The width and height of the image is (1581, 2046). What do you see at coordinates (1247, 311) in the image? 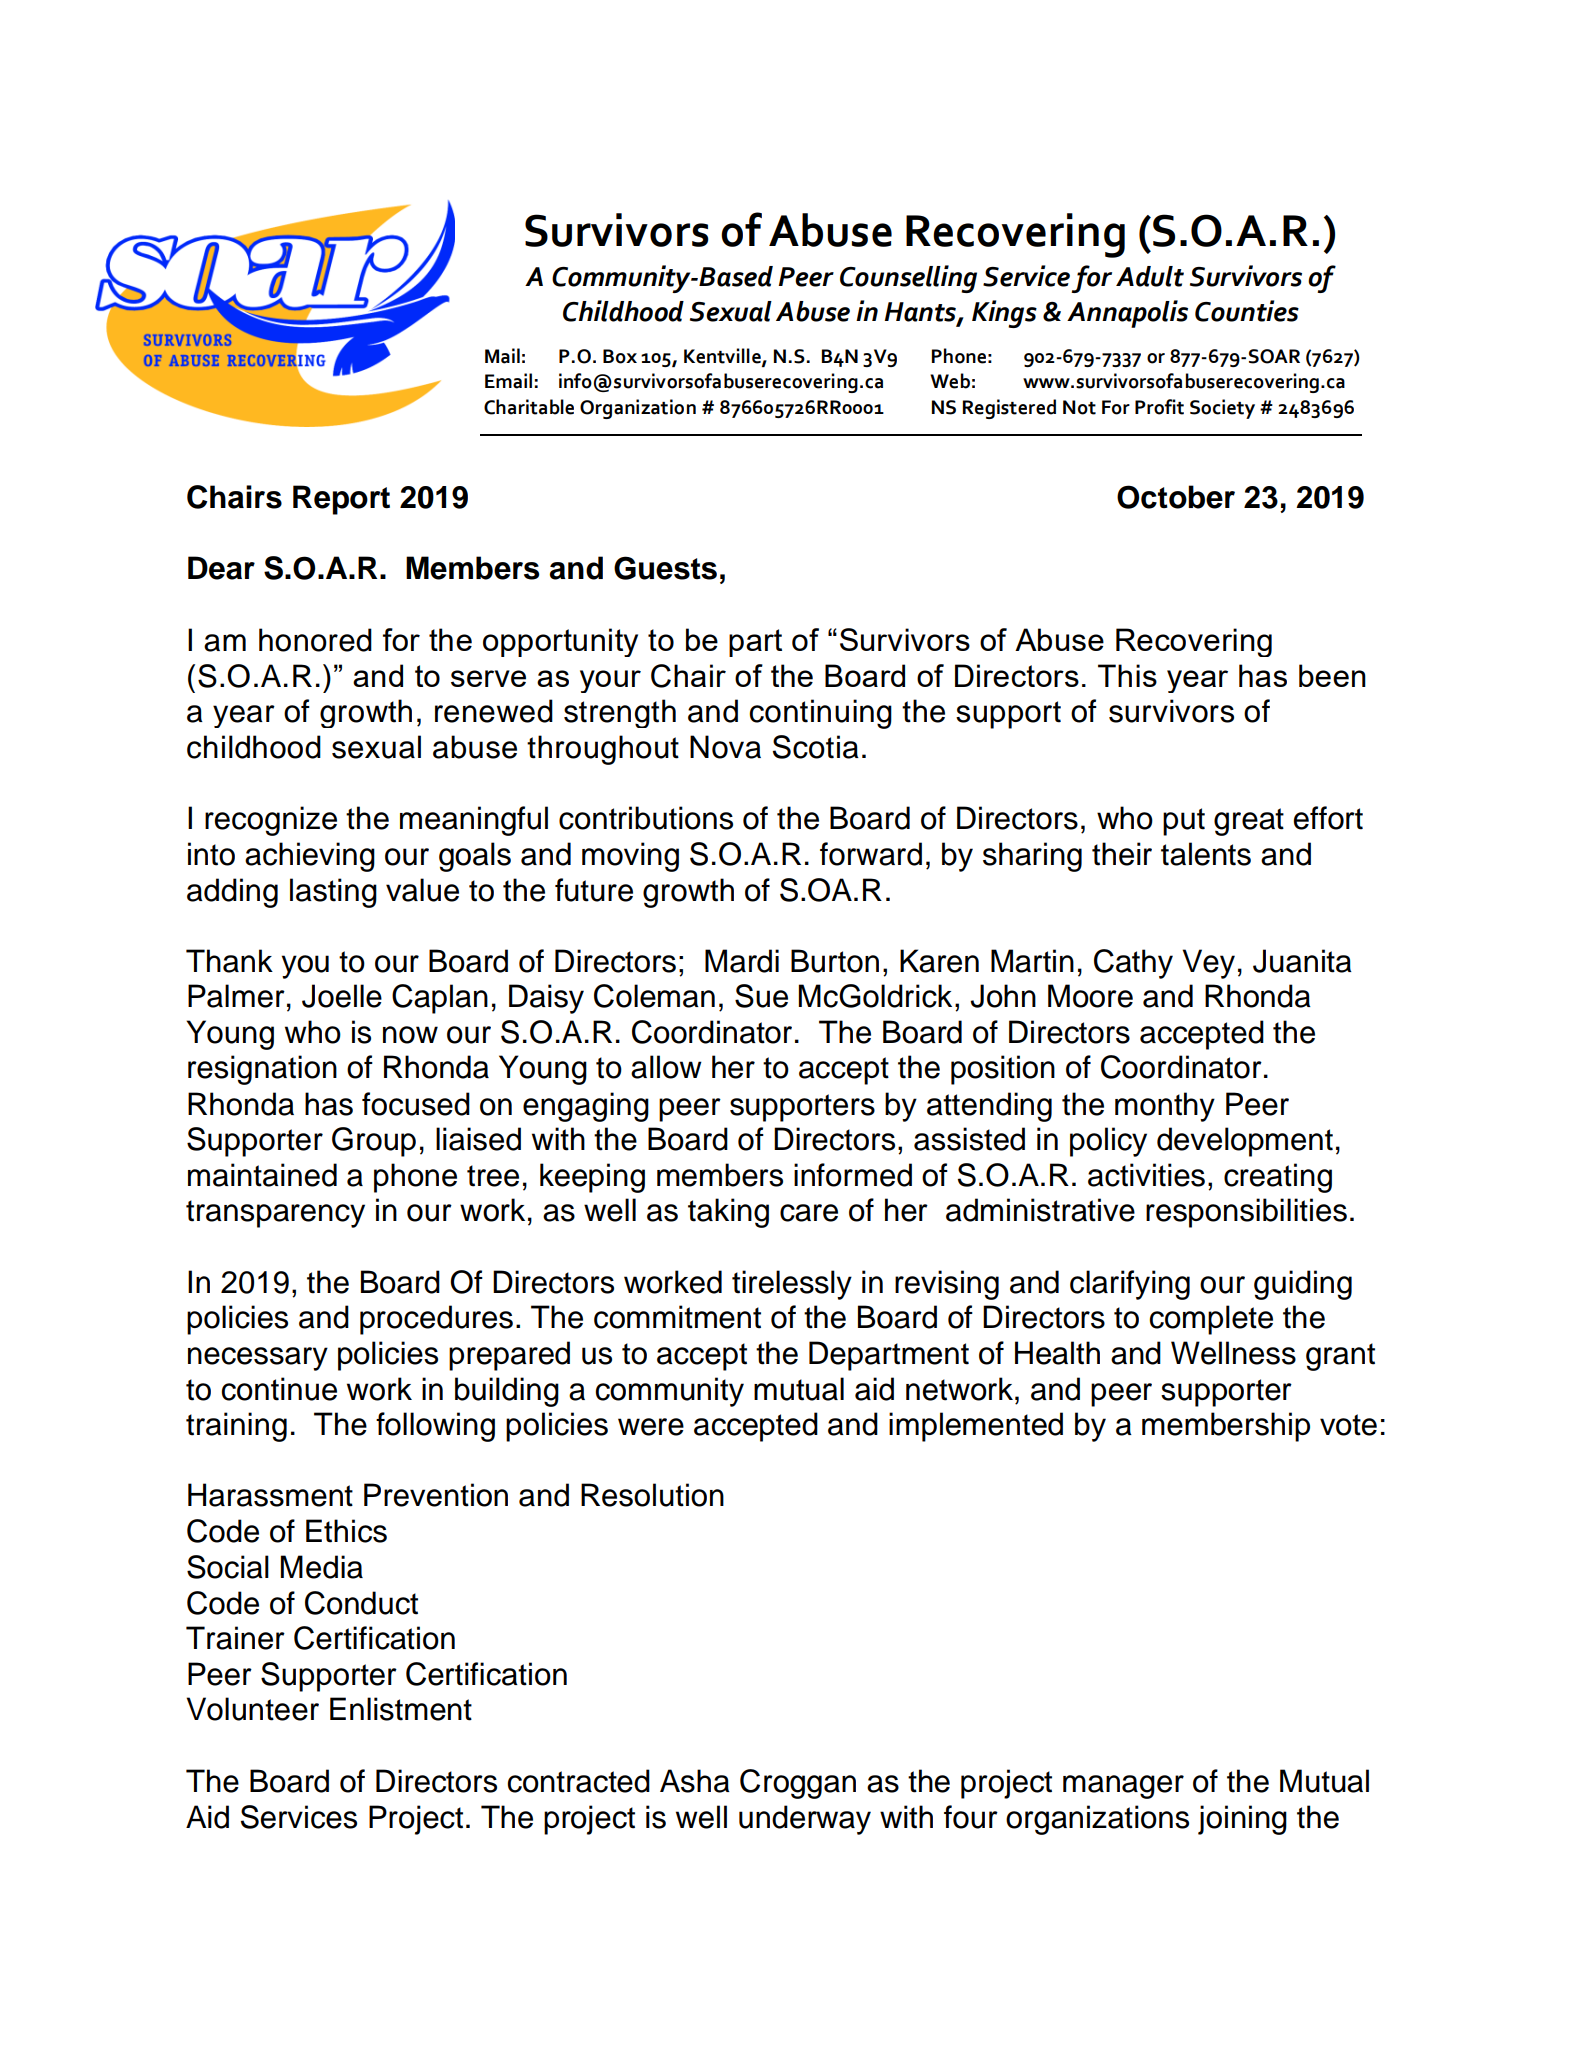
I see `Counties` at bounding box center [1247, 311].
